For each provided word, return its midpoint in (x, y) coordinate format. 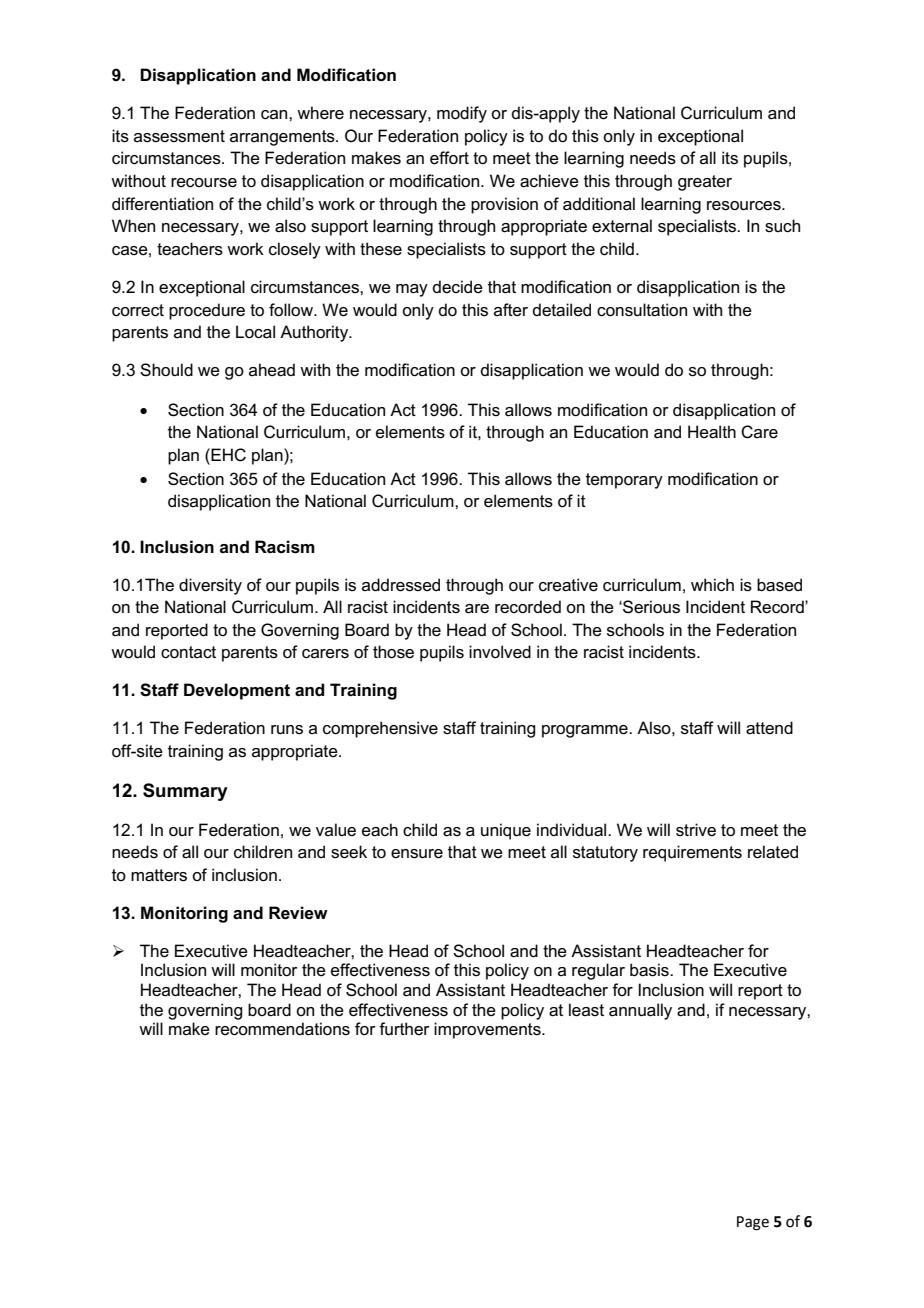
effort (449, 158)
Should (166, 370)
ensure (417, 854)
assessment (179, 136)
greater (705, 183)
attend (769, 728)
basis (650, 970)
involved (500, 652)
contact (188, 652)
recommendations (282, 1029)
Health (712, 432)
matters (159, 875)
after (511, 310)
